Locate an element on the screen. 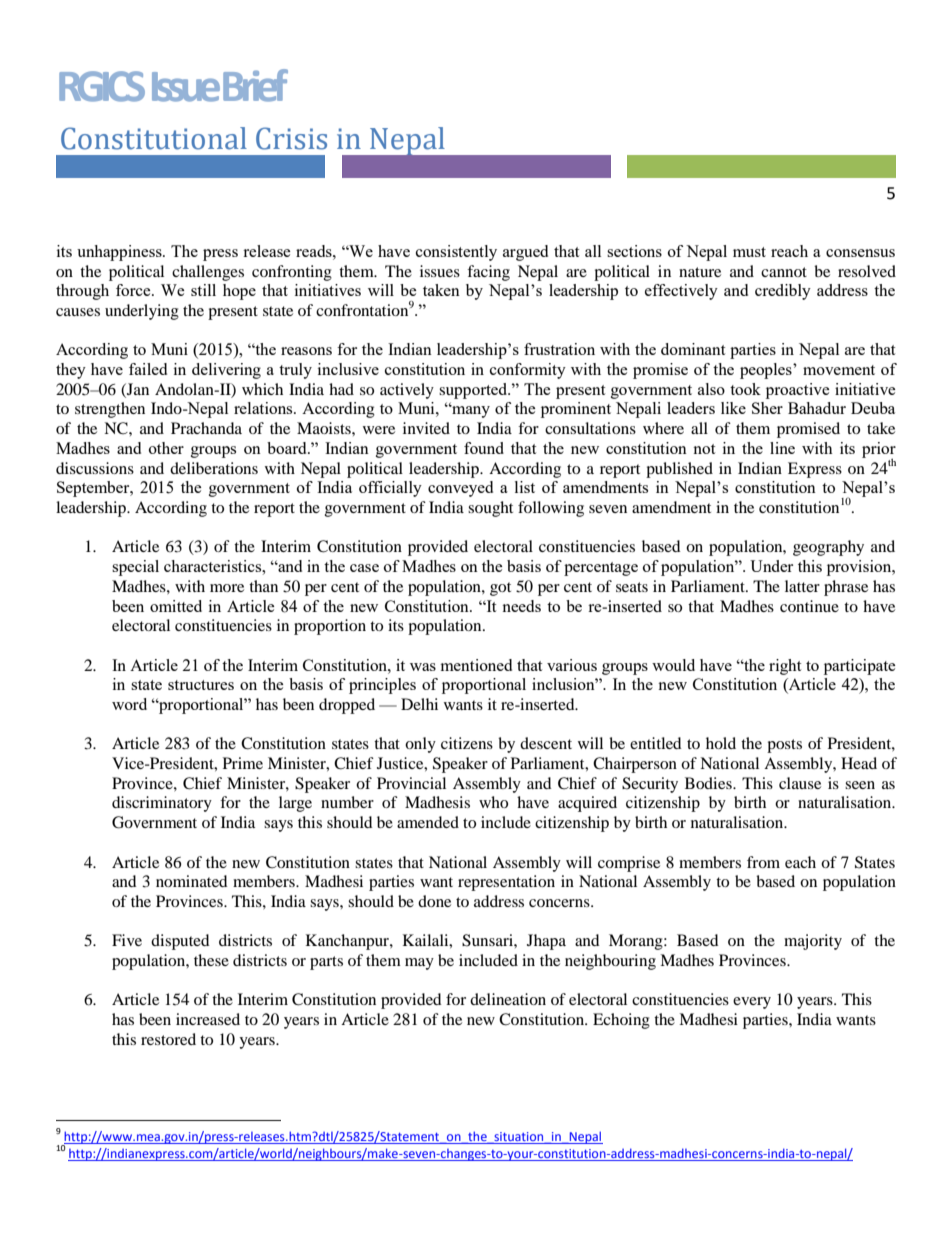 The image size is (952, 1233). latter is located at coordinates (802, 586).
